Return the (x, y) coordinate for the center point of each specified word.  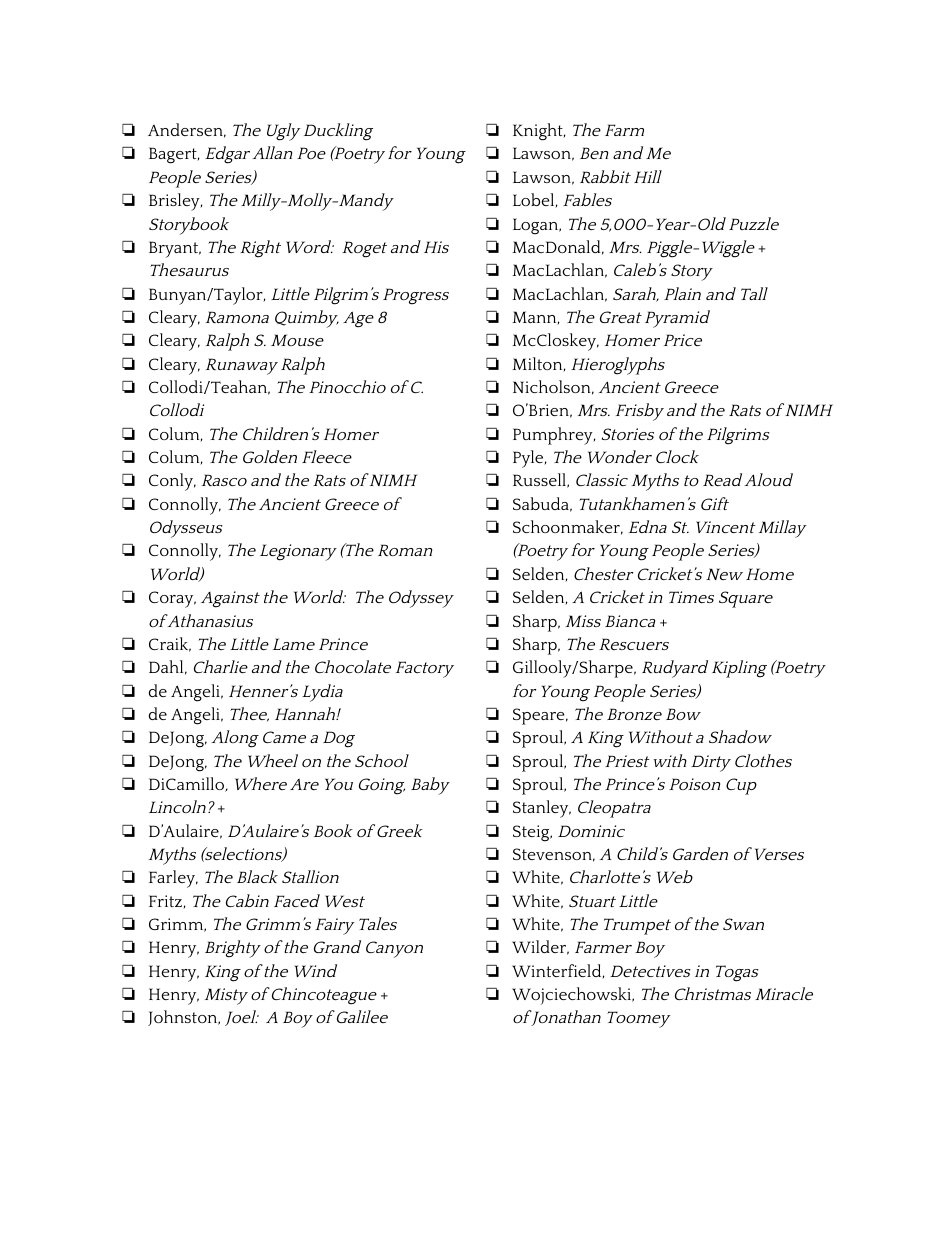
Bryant (174, 249)
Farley (173, 879)
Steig (532, 833)
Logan (537, 226)
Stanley (542, 809)
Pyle (529, 459)
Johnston (184, 1018)
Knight (539, 132)
